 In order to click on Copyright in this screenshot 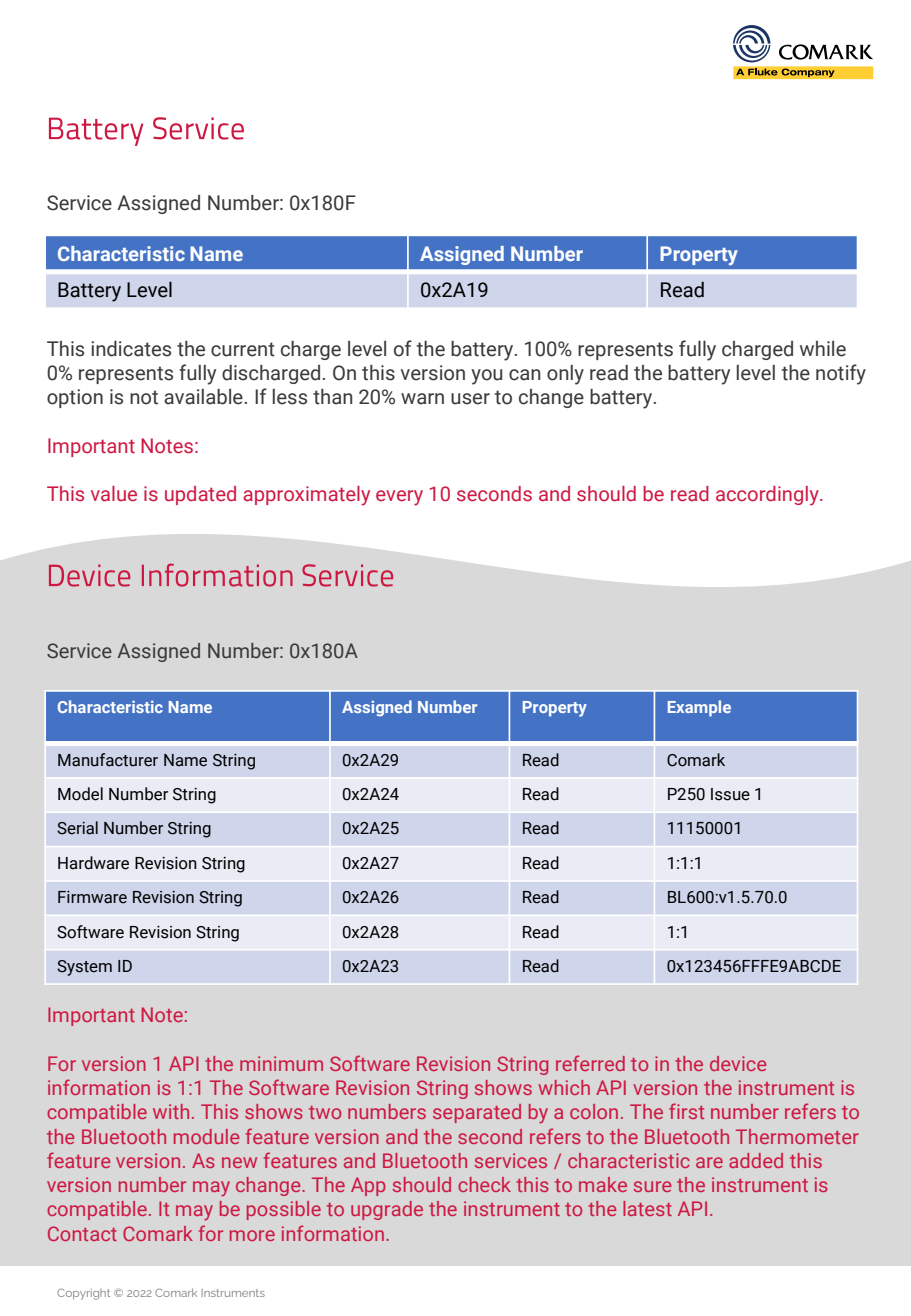, I will do `click(83, 1294)`.
